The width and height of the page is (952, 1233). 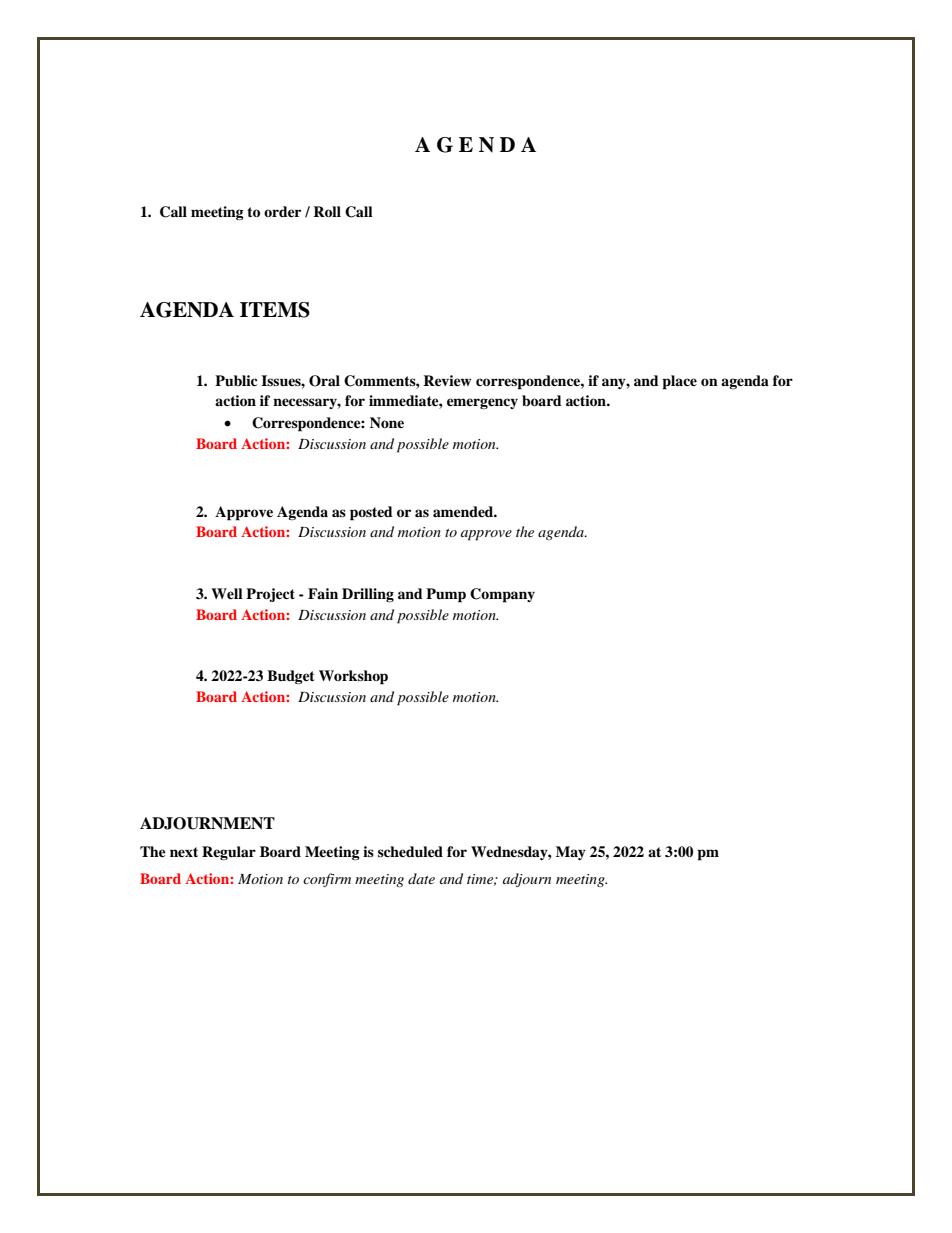 What do you see at coordinates (410, 851) in the page?
I see `scheduled` at bounding box center [410, 851].
